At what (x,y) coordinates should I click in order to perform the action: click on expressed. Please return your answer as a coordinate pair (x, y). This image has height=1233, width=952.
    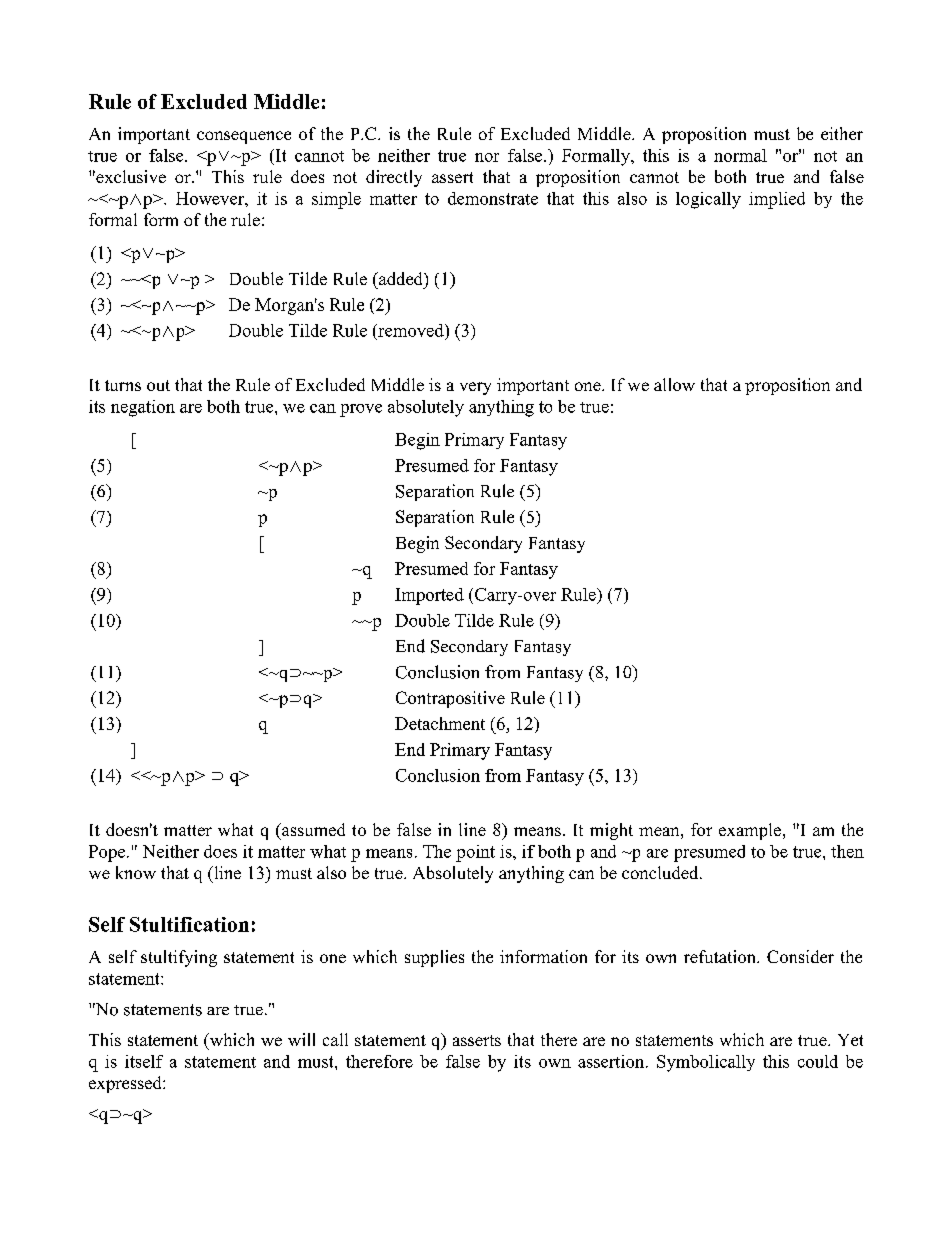
    Looking at the image, I should click on (126, 1084).
